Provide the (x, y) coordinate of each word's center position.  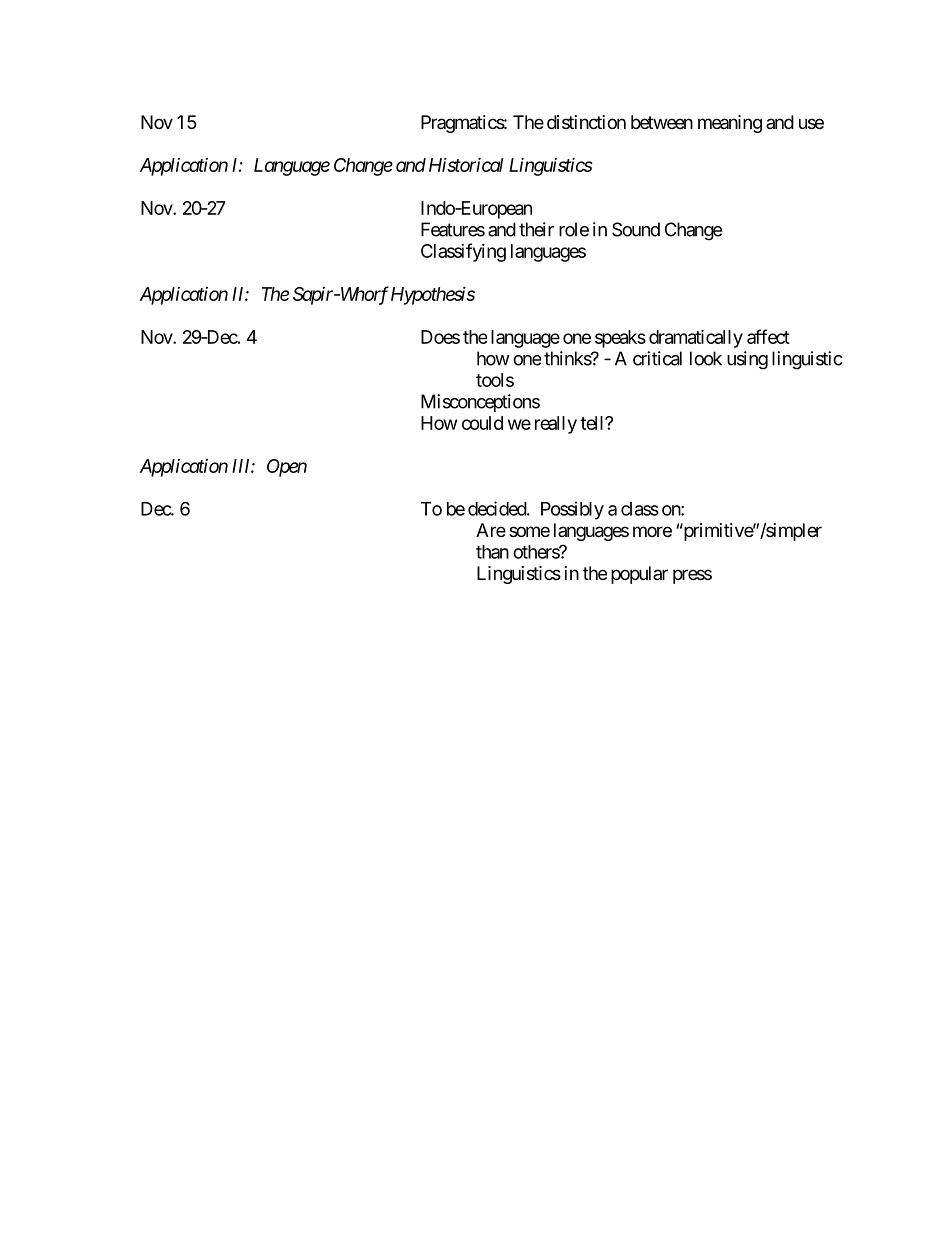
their (536, 229)
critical (657, 358)
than (492, 552)
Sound (636, 229)
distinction (586, 122)
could (482, 423)
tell (593, 423)
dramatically (696, 338)
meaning (730, 124)
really (556, 425)
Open (287, 468)
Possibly (572, 510)
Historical (466, 164)
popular (639, 575)
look (706, 358)
